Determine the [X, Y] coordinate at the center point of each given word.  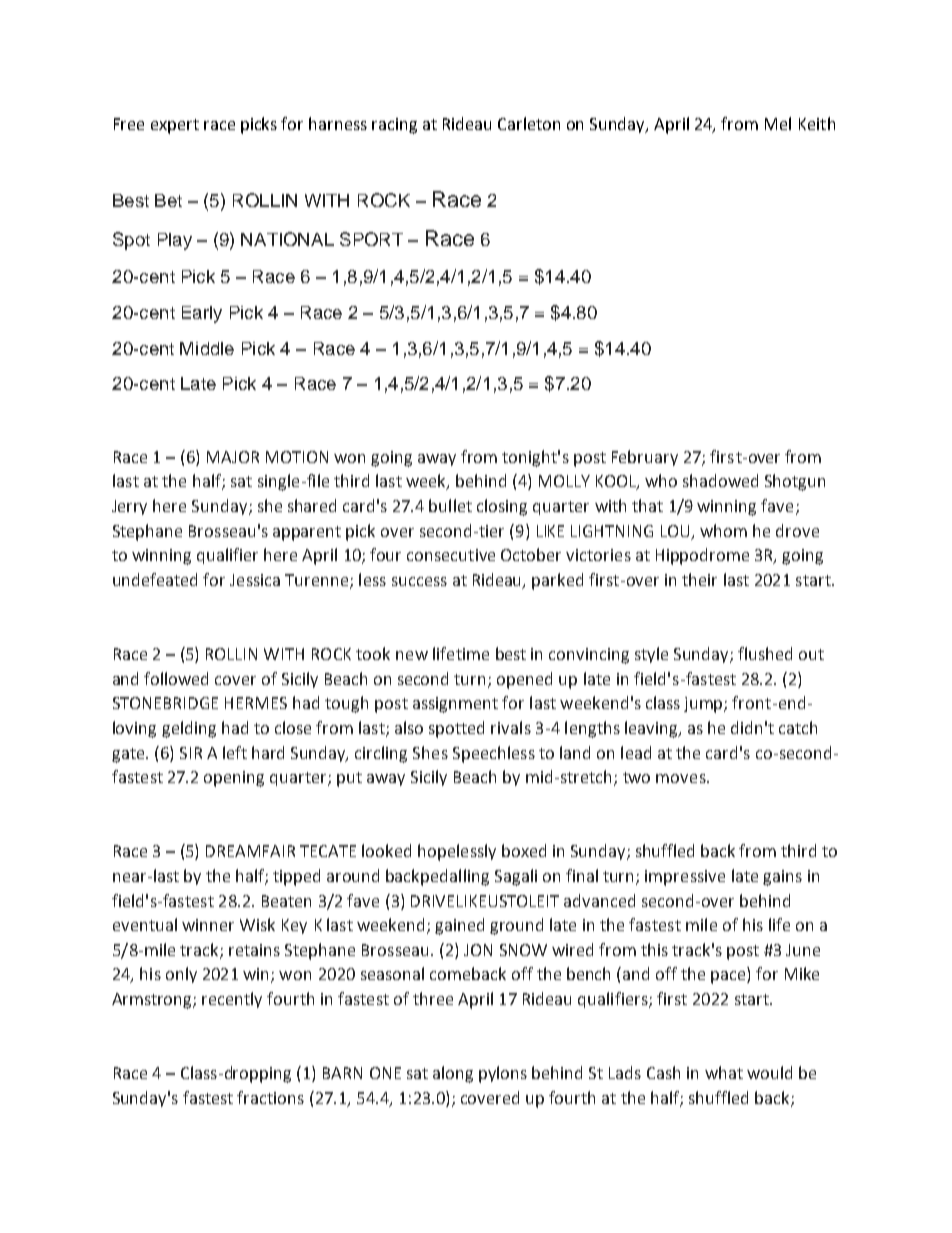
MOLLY [564, 481]
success [419, 581]
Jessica [255, 580]
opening [234, 779]
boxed [524, 850]
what [724, 1072]
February [645, 458]
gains [782, 878]
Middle [207, 348]
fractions [270, 1097]
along [453, 1074]
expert [175, 126]
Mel [778, 123]
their [699, 579]
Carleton [529, 123]
